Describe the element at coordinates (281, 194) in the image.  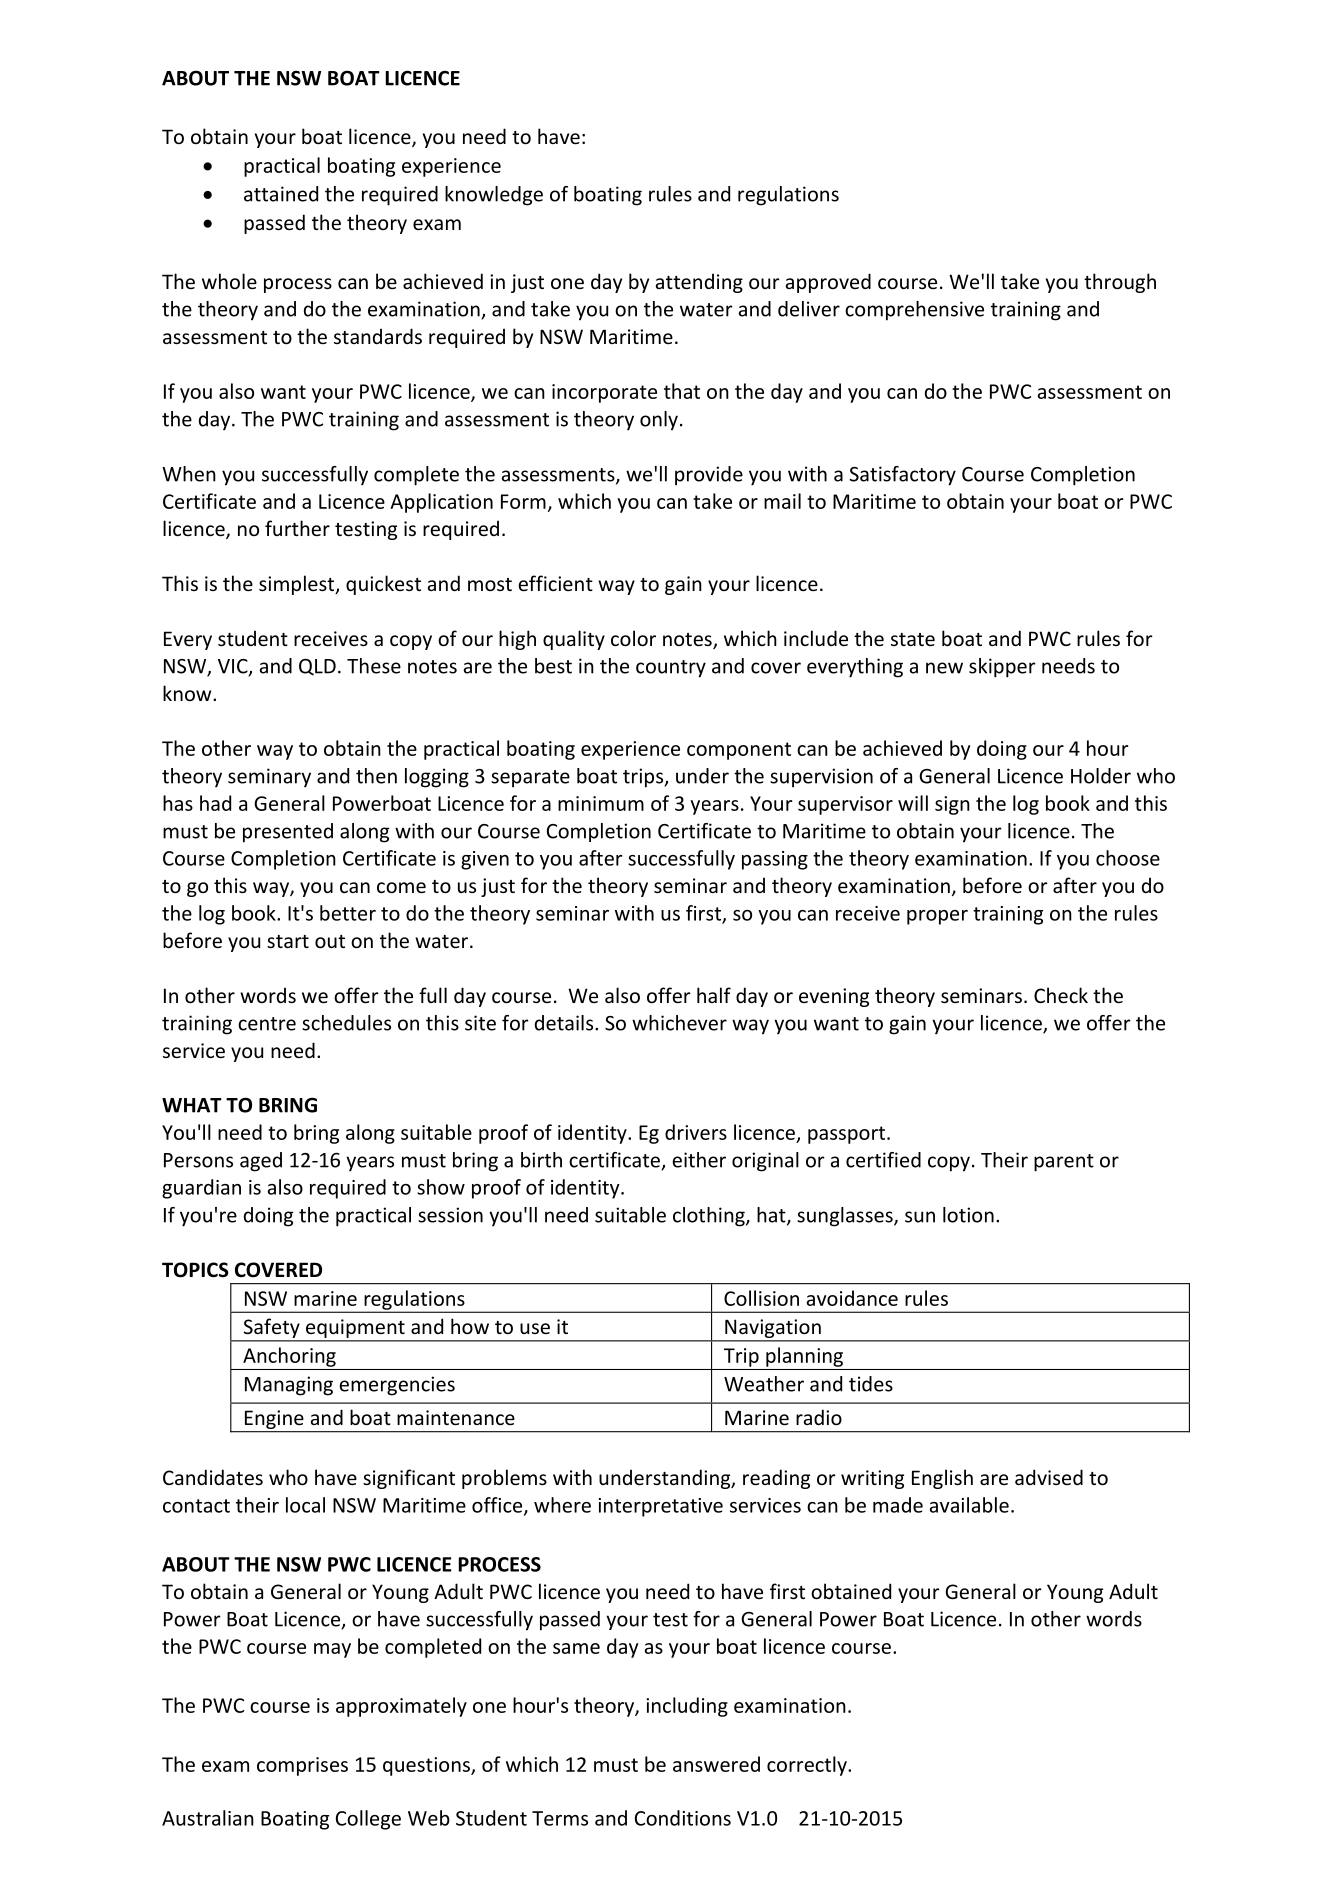
I see `attained` at that location.
